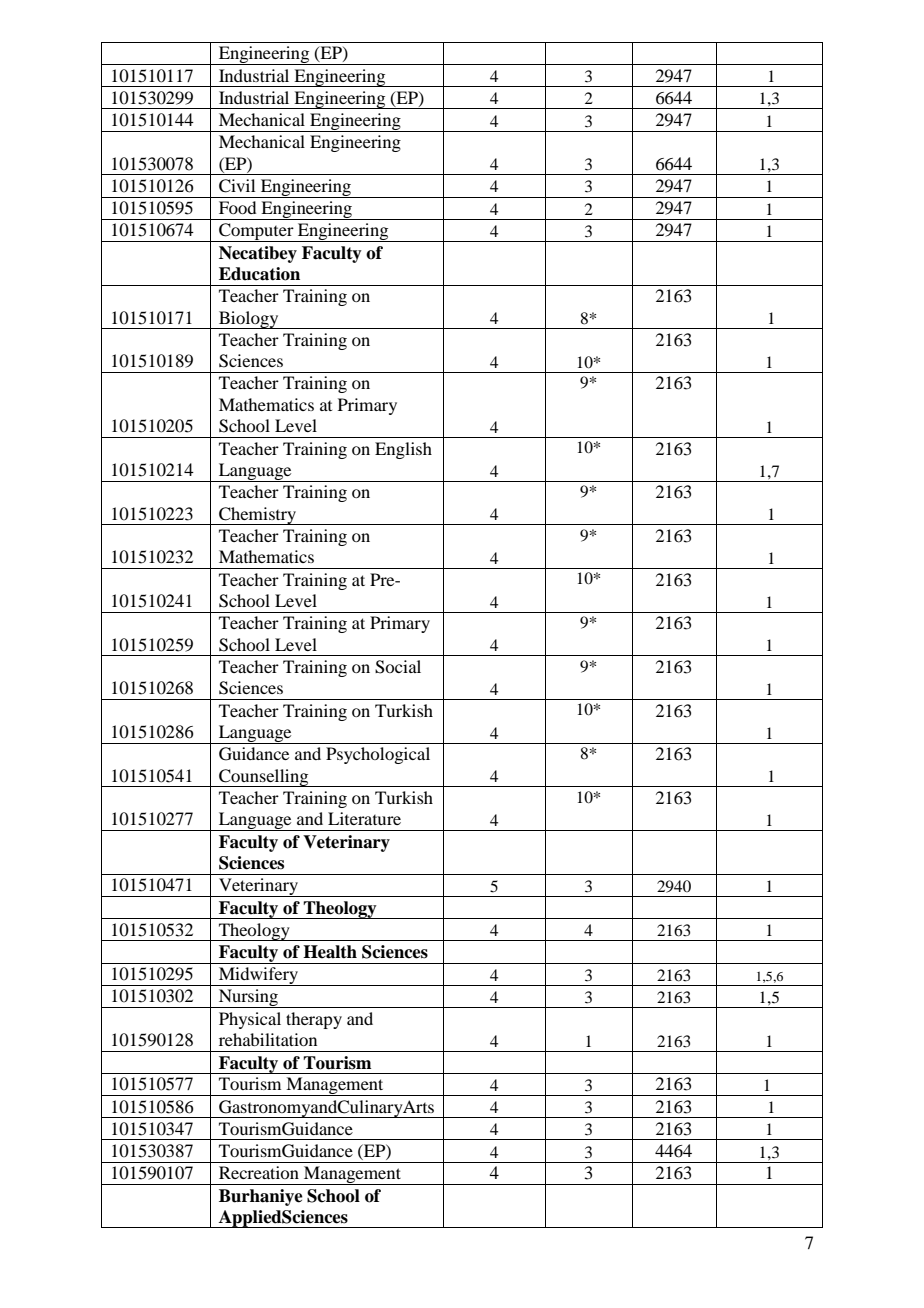  I want to click on Recreation, so click(259, 1172).
